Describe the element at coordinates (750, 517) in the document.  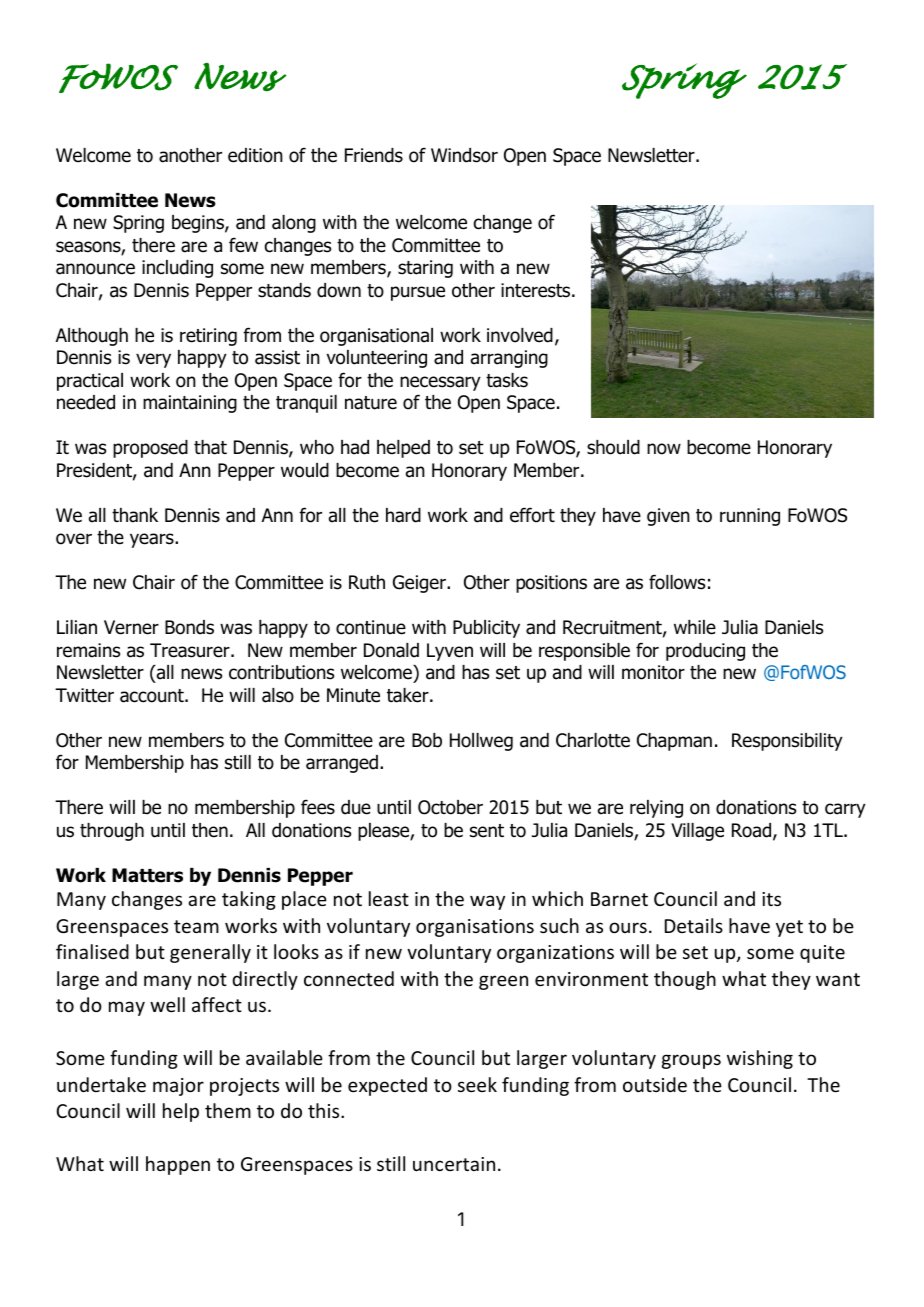
I see `running` at that location.
